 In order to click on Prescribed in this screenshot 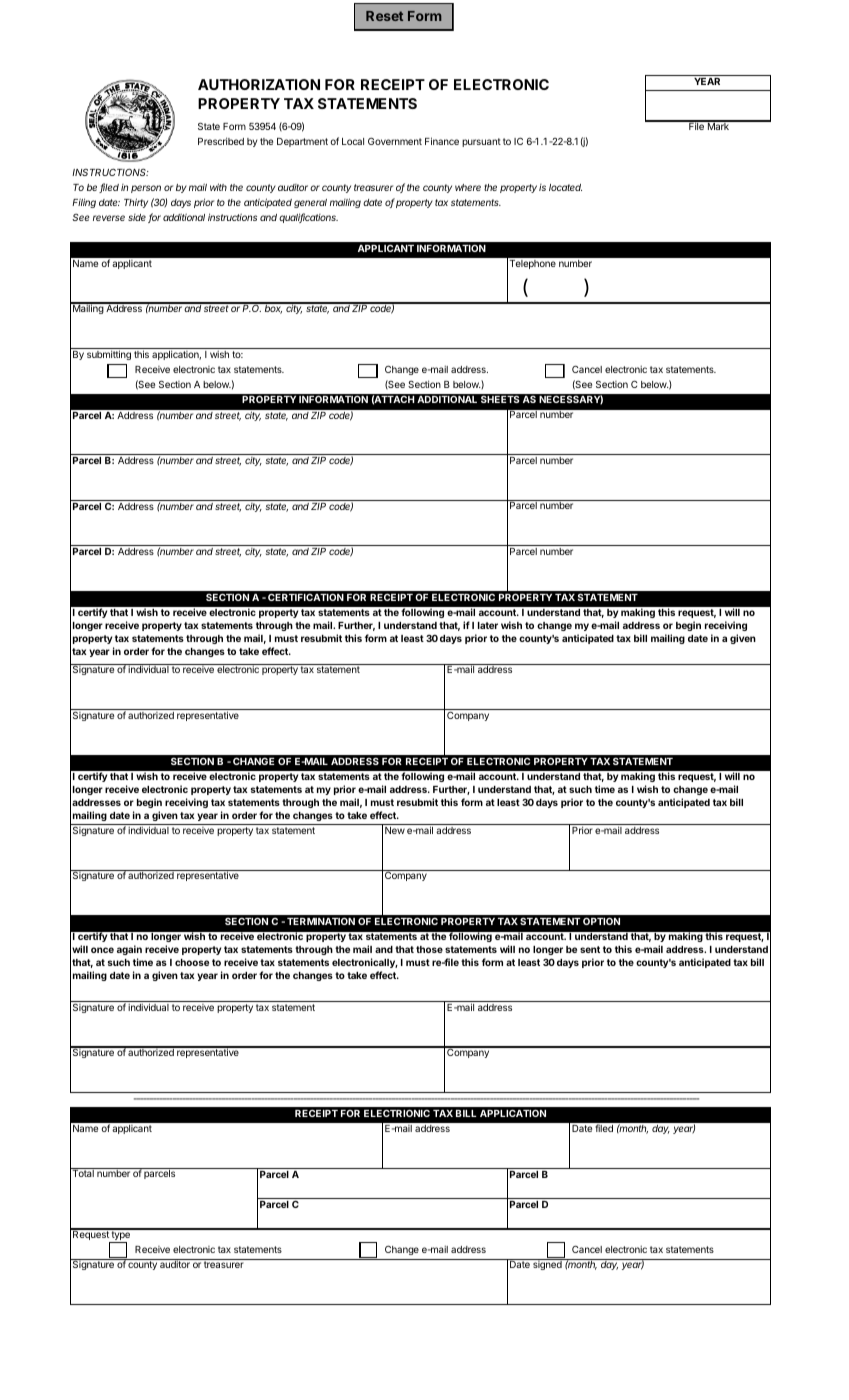, I will do `click(221, 141)`.
